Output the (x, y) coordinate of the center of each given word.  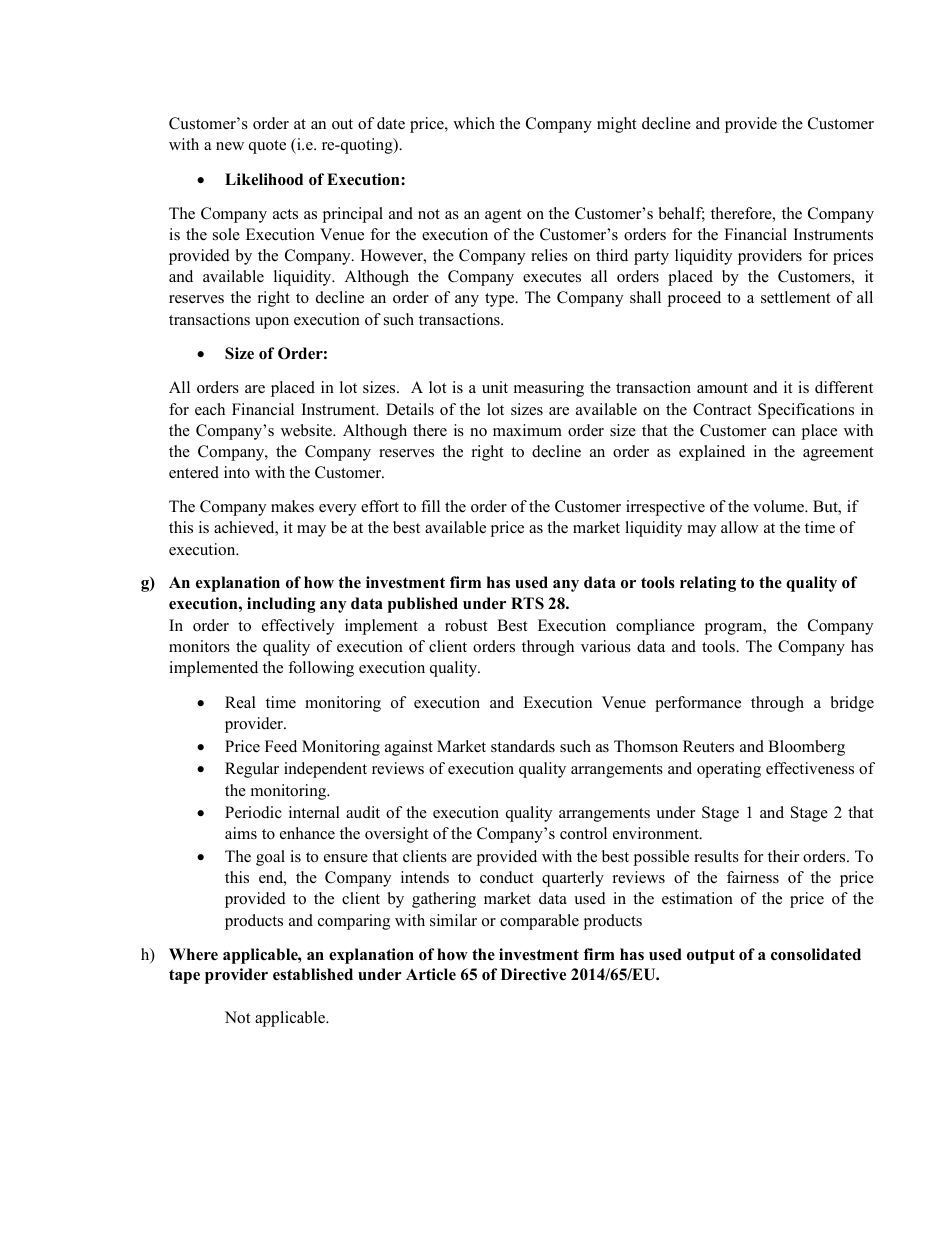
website (308, 430)
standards (523, 746)
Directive (533, 974)
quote (267, 147)
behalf (682, 214)
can (783, 432)
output (711, 956)
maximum (527, 430)
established (313, 974)
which (474, 123)
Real (240, 702)
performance (698, 704)
